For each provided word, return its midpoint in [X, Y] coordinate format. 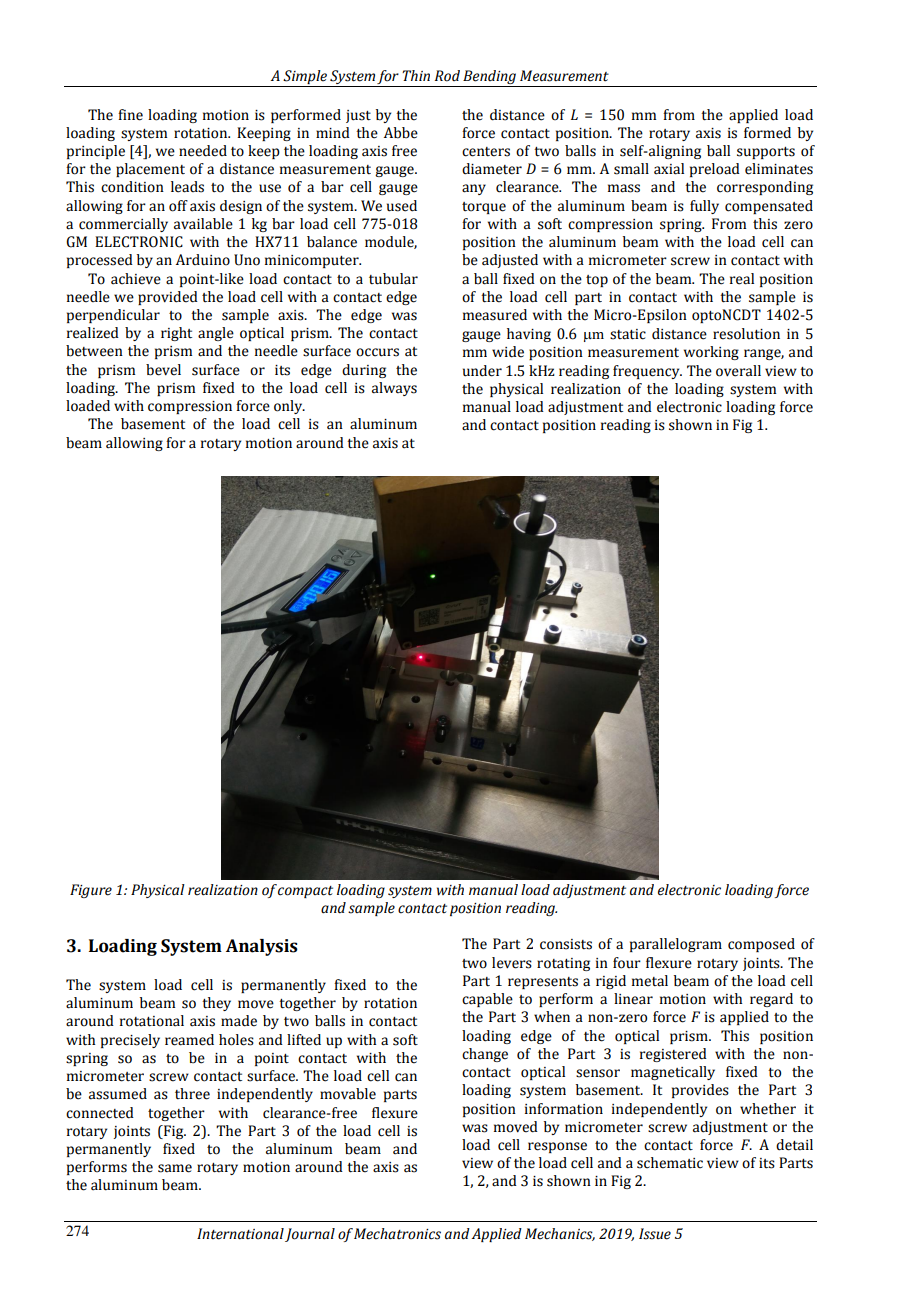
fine [130, 115]
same [175, 1168]
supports [766, 153]
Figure [91, 891]
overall [738, 371]
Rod [447, 76]
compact [305, 892]
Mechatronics [397, 1234]
